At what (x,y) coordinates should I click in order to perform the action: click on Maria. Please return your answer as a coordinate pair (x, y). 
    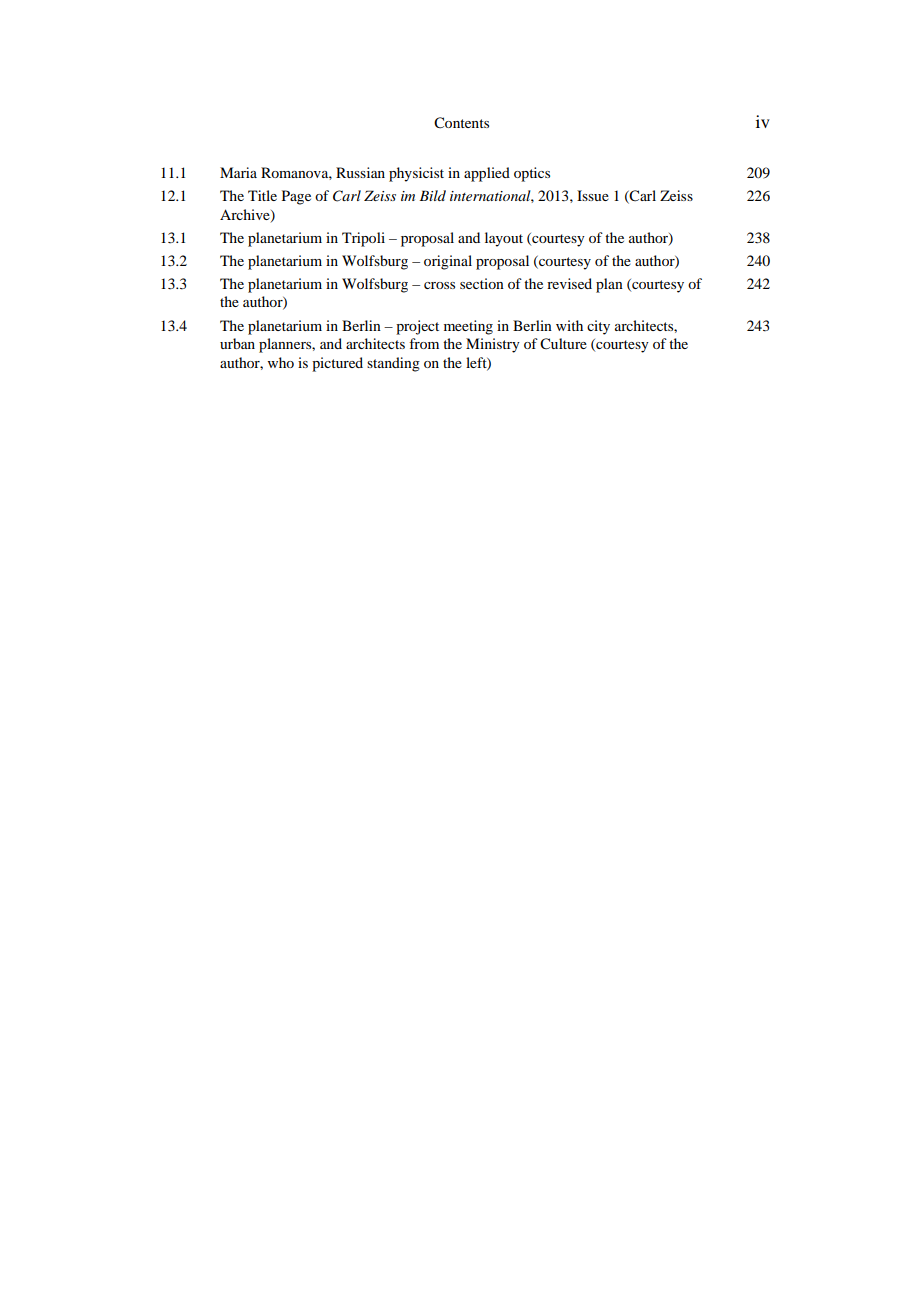
    Looking at the image, I should click on (238, 172).
